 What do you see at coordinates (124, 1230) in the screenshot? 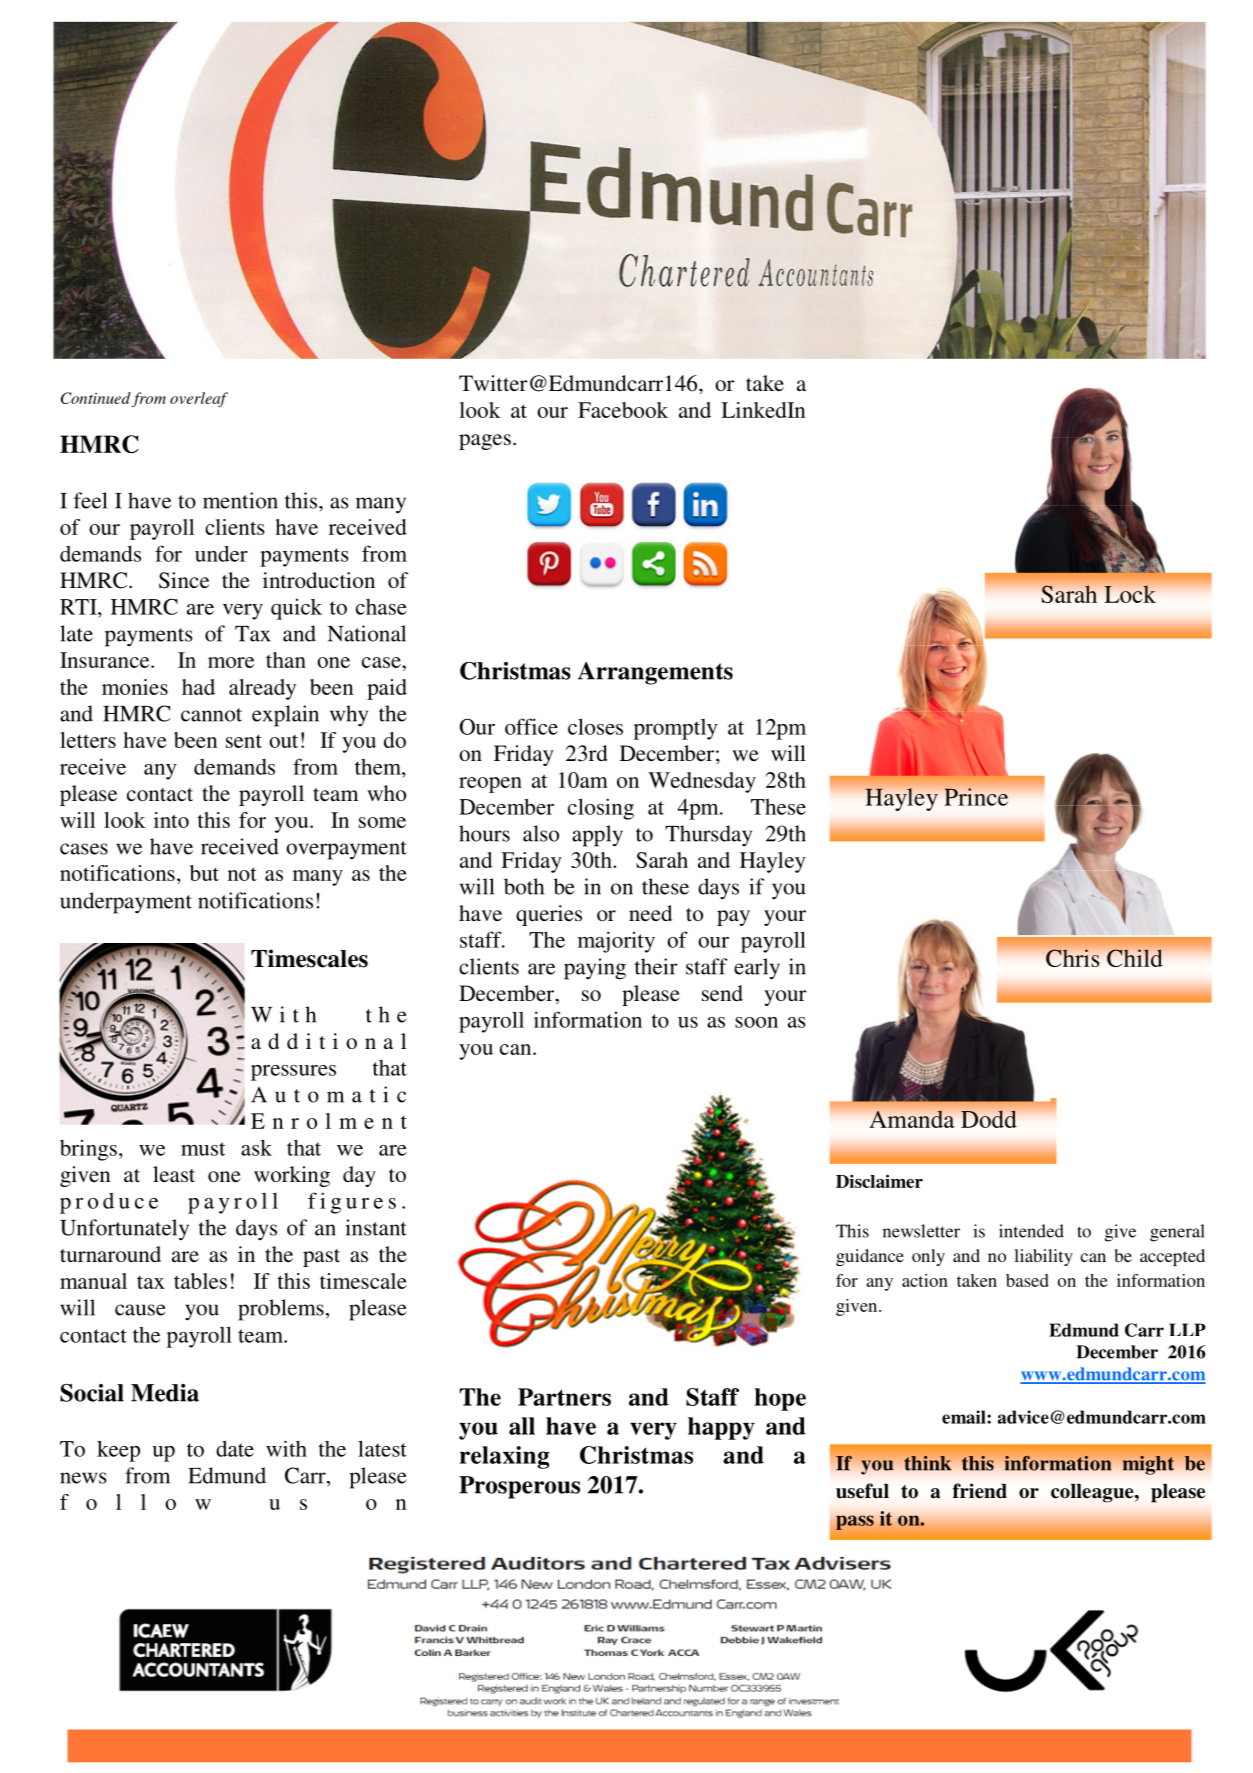
I see `Unfortunately` at bounding box center [124, 1230].
